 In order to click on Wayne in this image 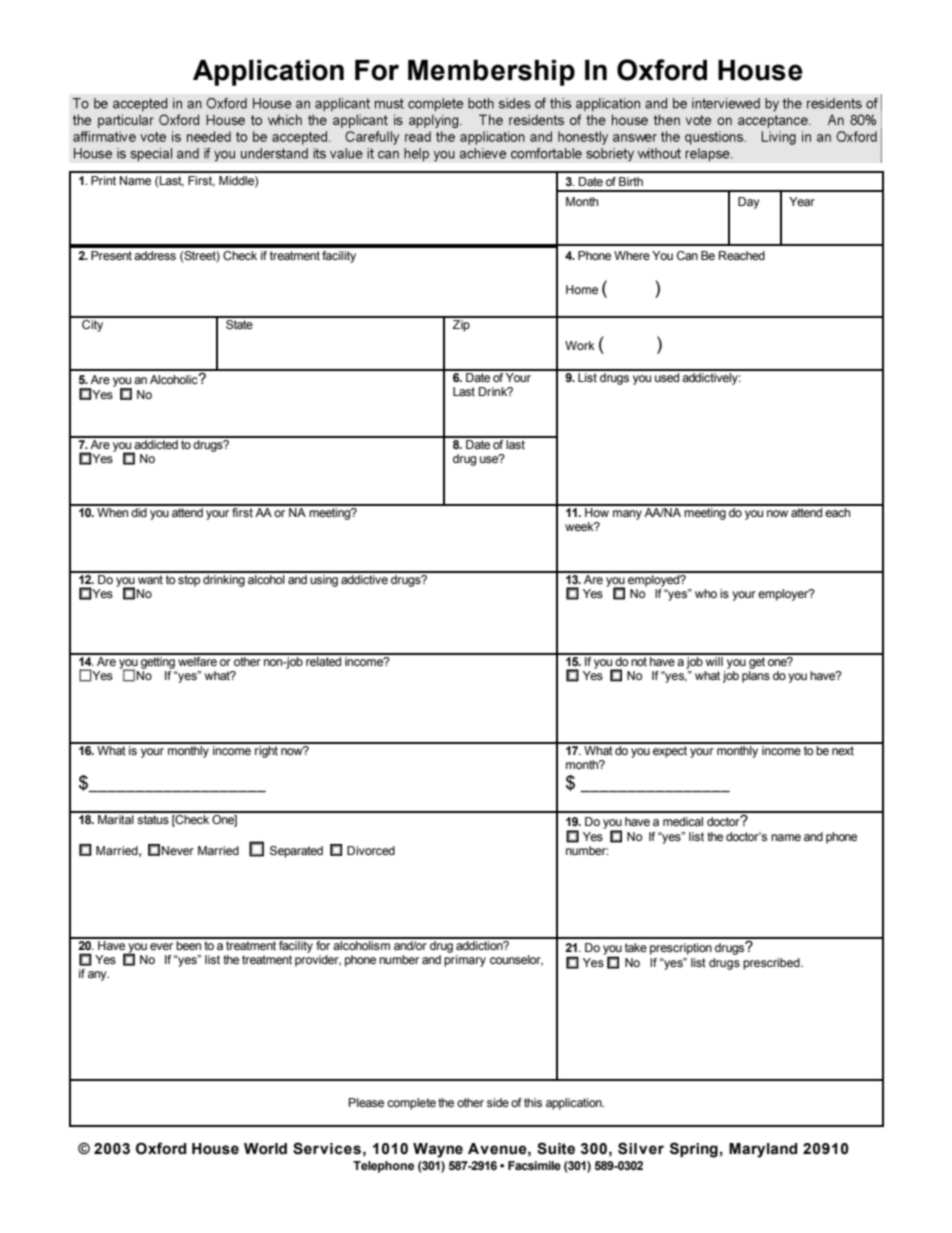, I will do `click(438, 1150)`.
